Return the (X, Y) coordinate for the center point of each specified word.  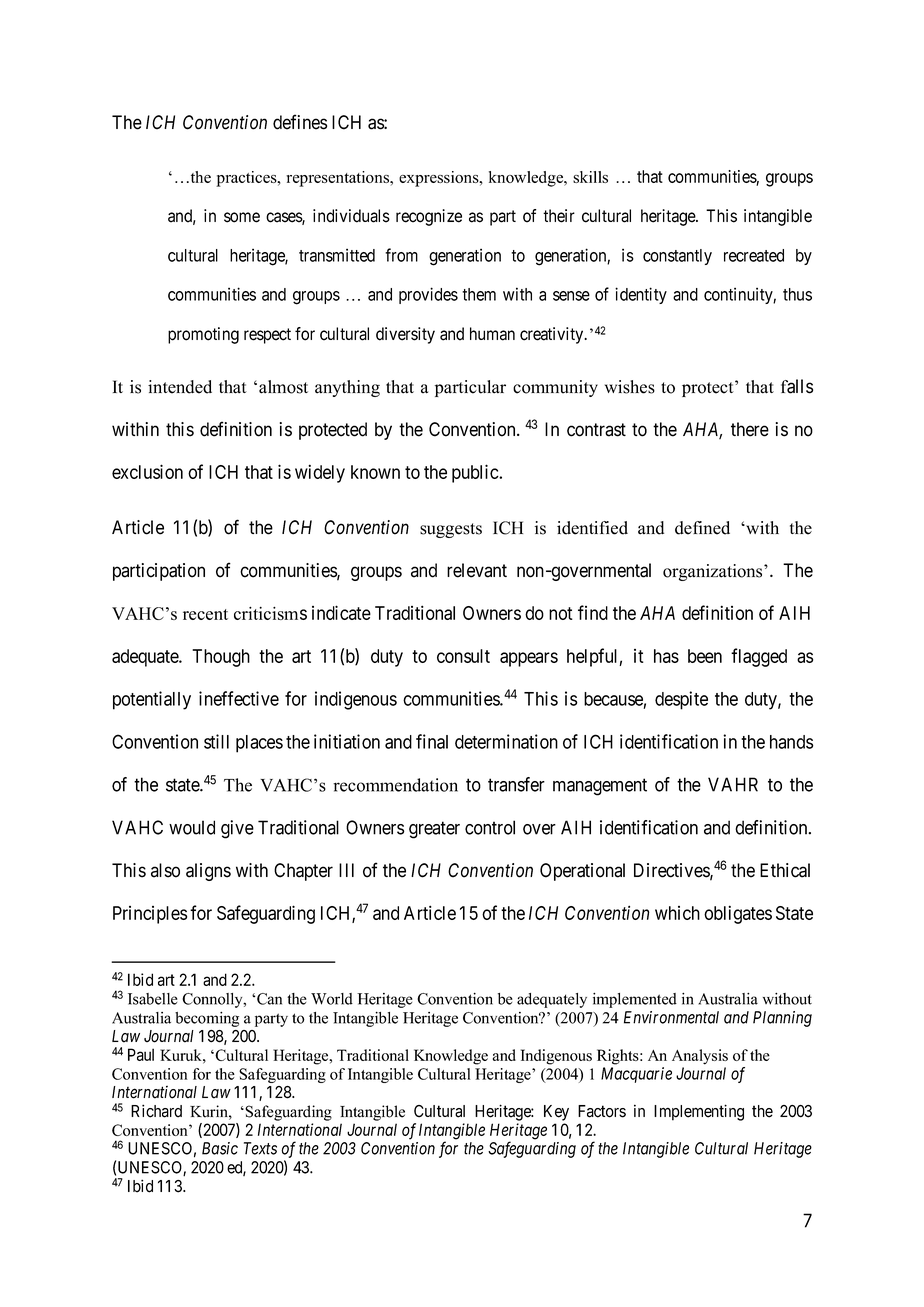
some (242, 217)
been (705, 656)
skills (590, 177)
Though (221, 658)
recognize (429, 217)
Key (556, 1113)
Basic (220, 1148)
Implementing (699, 1112)
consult (463, 656)
